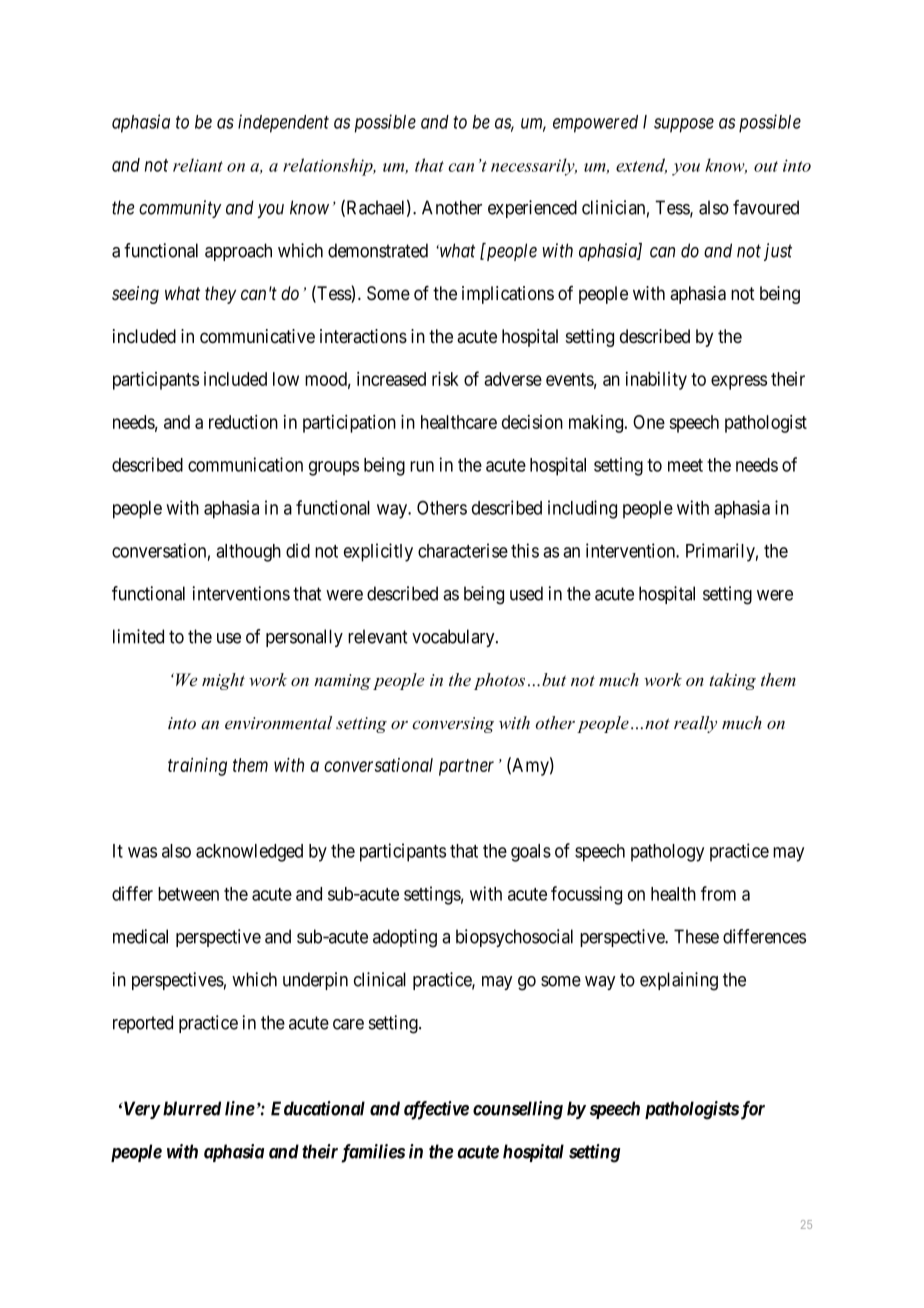 The height and width of the screenshot is (1308, 924). Describe the element at coordinates (198, 165) in the screenshot. I see `reliant` at that location.
